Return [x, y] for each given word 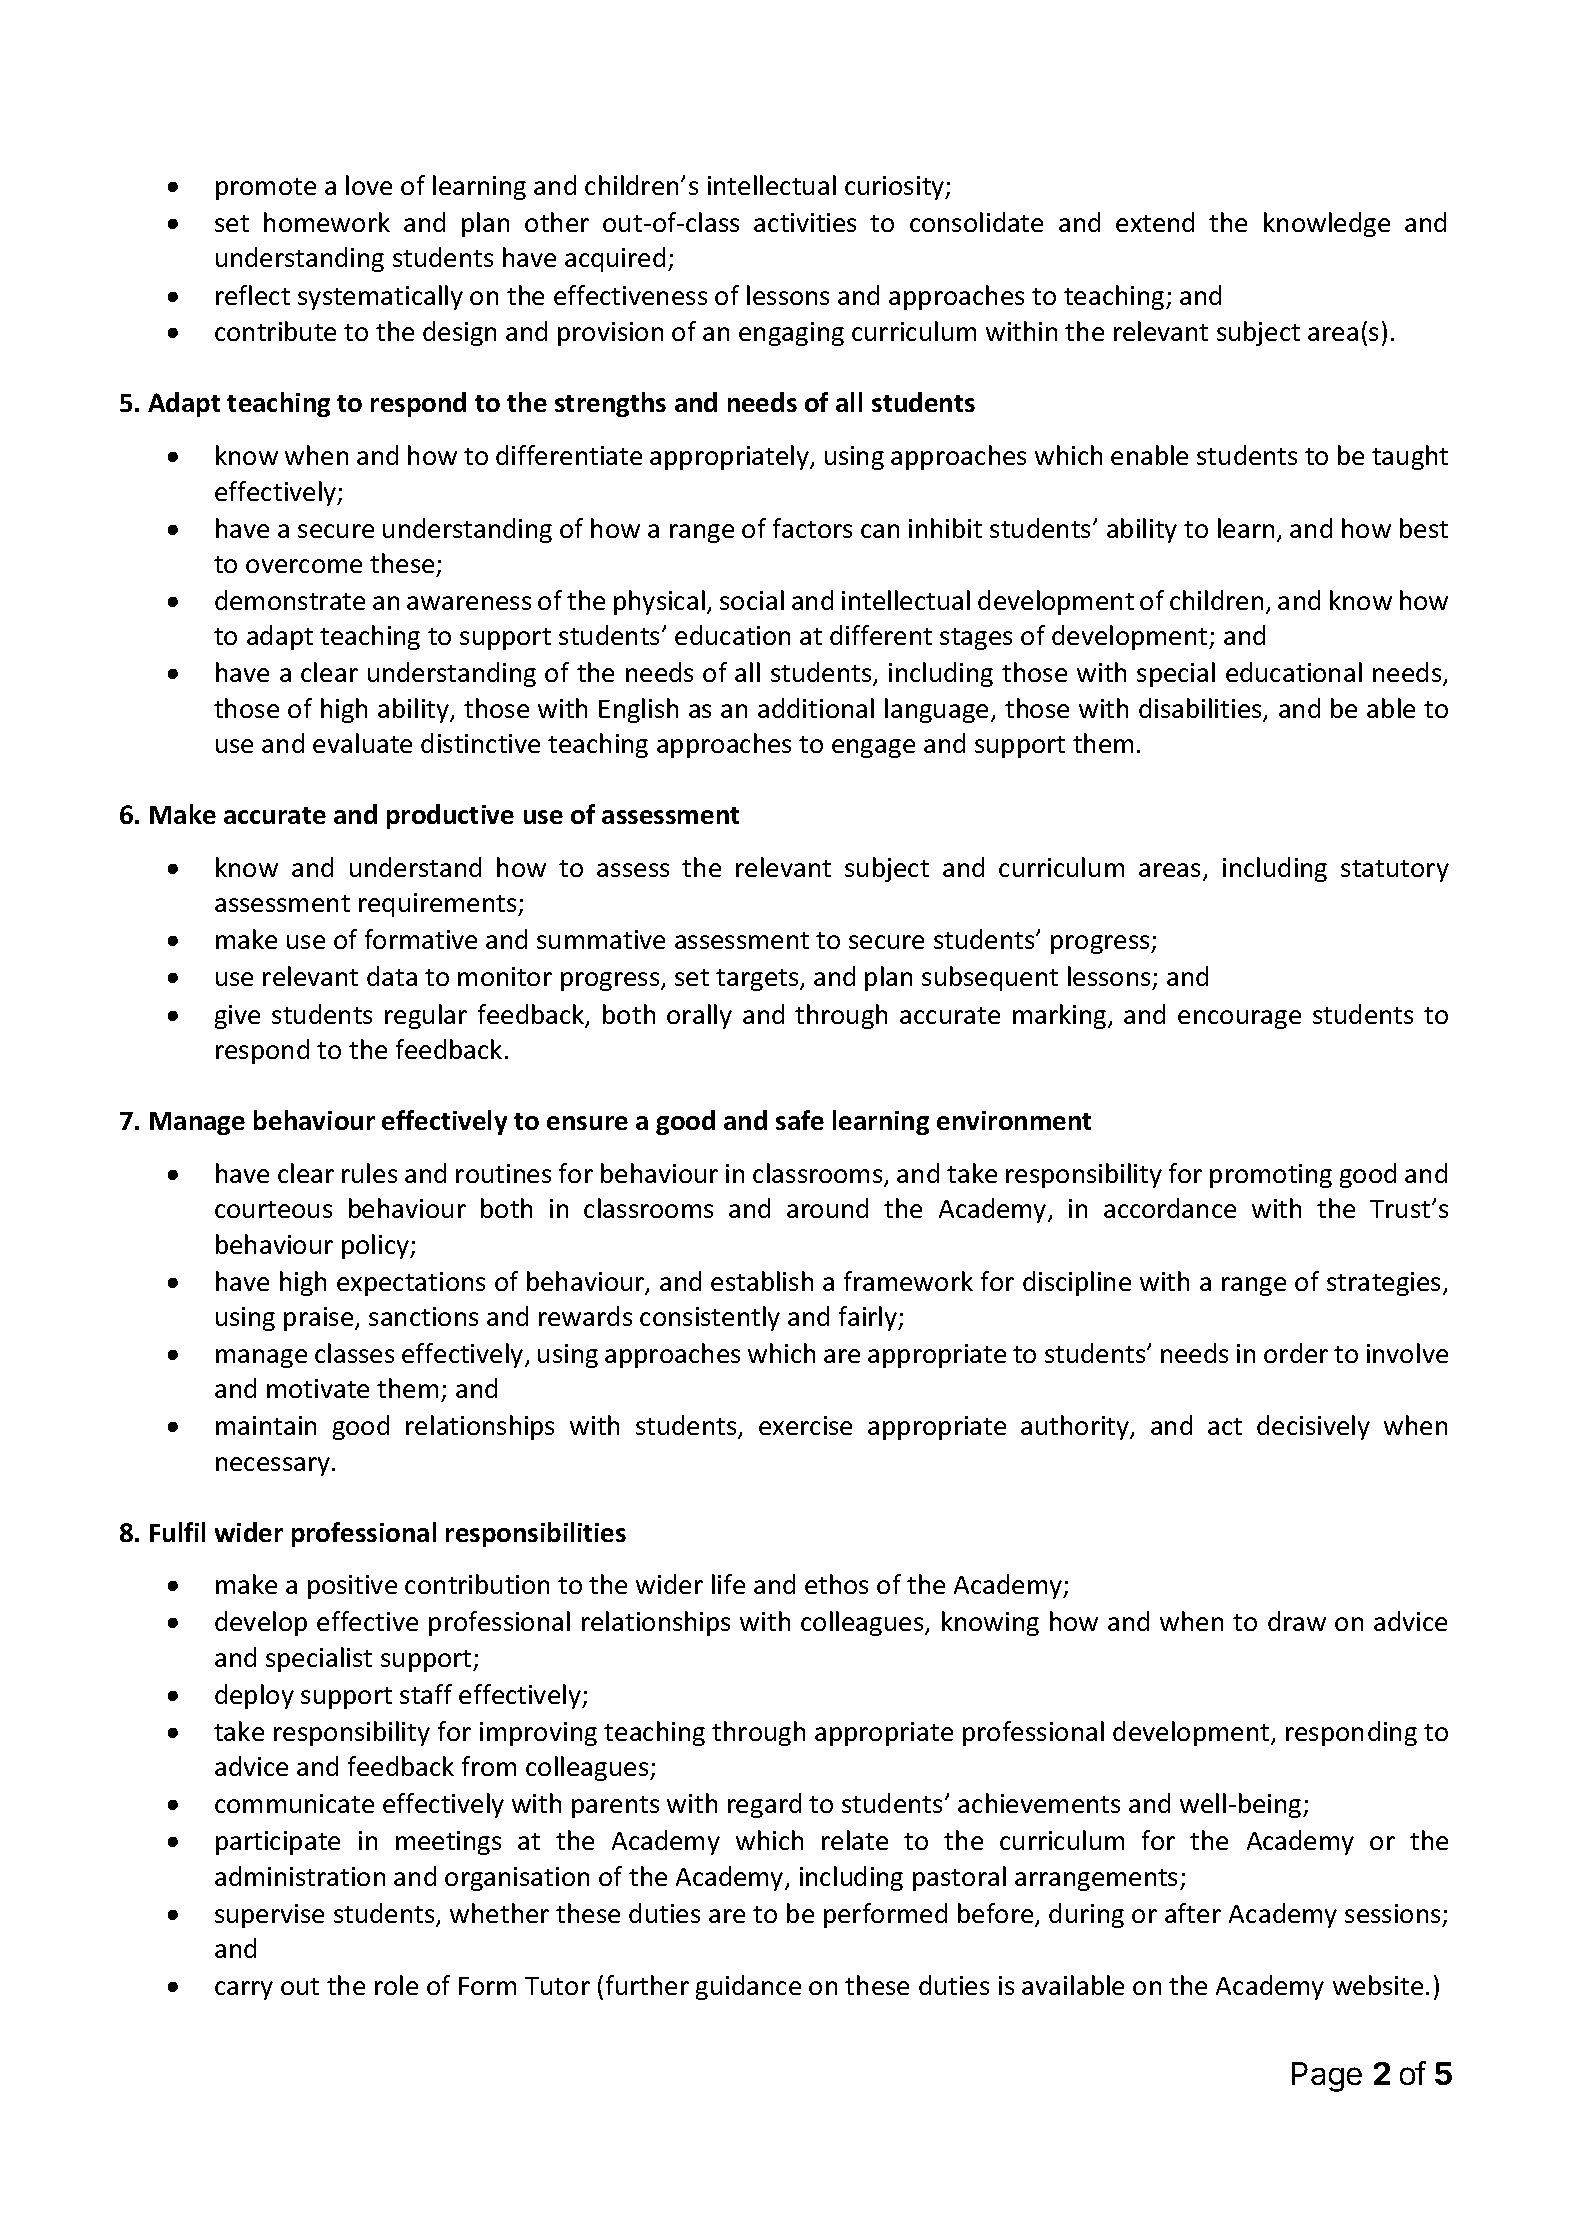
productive [450, 816]
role [396, 1985]
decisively [1313, 1427]
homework [327, 222]
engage [873, 748]
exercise [805, 1425]
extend [1155, 222]
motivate [318, 1388]
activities [805, 222]
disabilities [1201, 709]
